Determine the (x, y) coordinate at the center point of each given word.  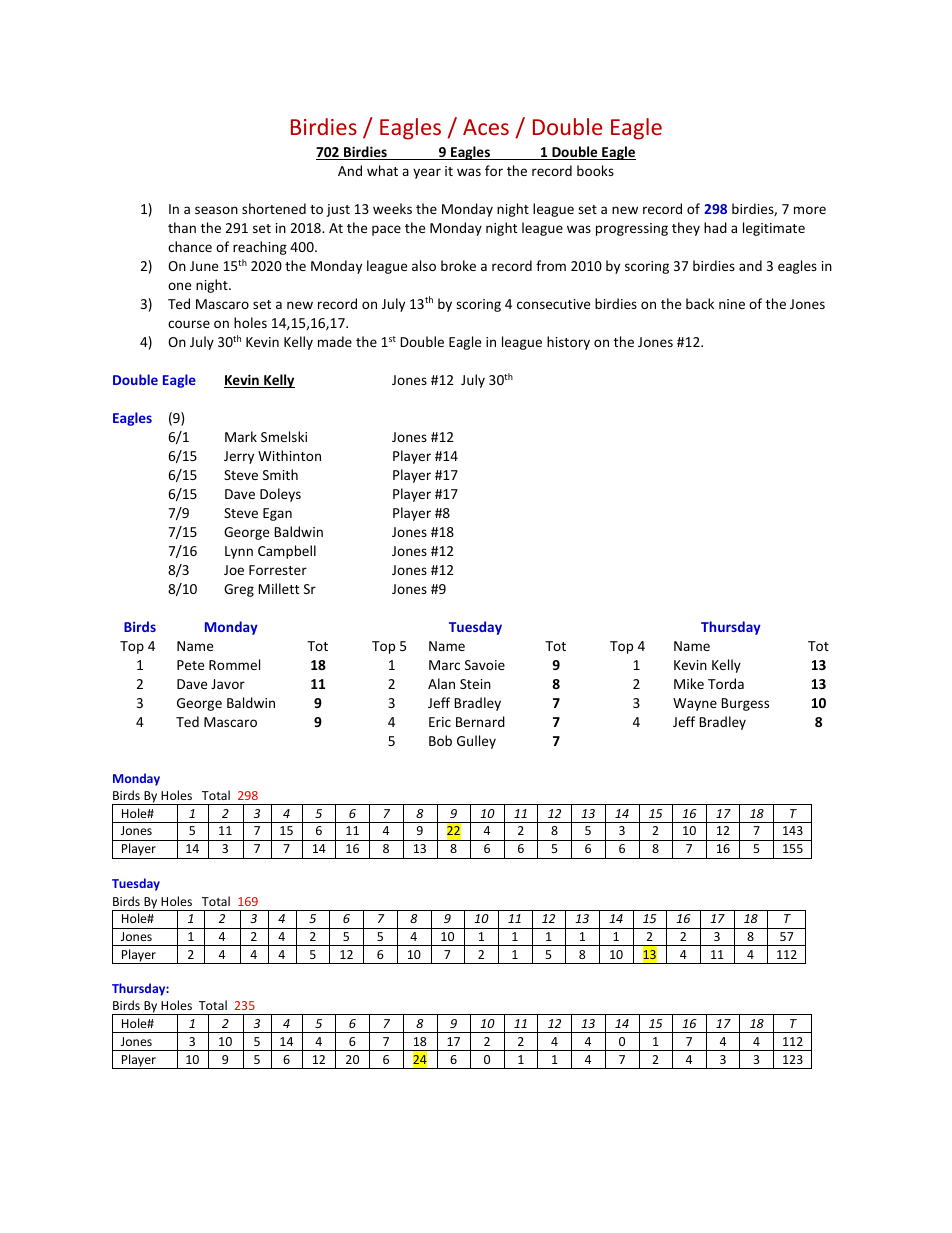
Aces (486, 127)
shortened (274, 208)
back (700, 303)
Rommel (234, 664)
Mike (689, 683)
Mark (241, 436)
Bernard (480, 721)
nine (732, 304)
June (204, 266)
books (595, 170)
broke (458, 265)
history (568, 343)
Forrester (278, 570)
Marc (444, 665)
